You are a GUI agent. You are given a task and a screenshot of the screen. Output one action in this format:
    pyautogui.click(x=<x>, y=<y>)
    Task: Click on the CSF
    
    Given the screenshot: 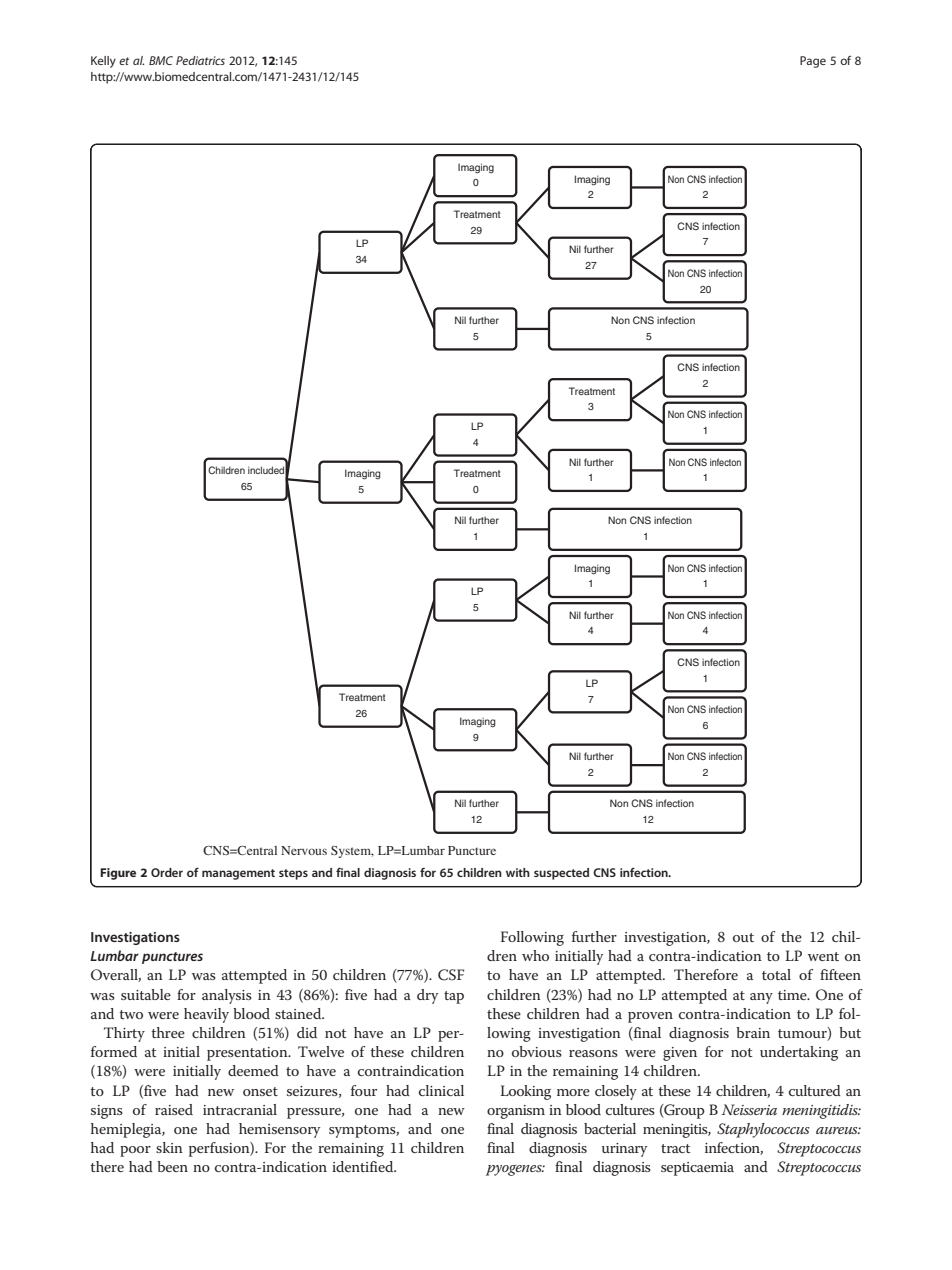 What is the action you would take?
    pyautogui.click(x=451, y=975)
